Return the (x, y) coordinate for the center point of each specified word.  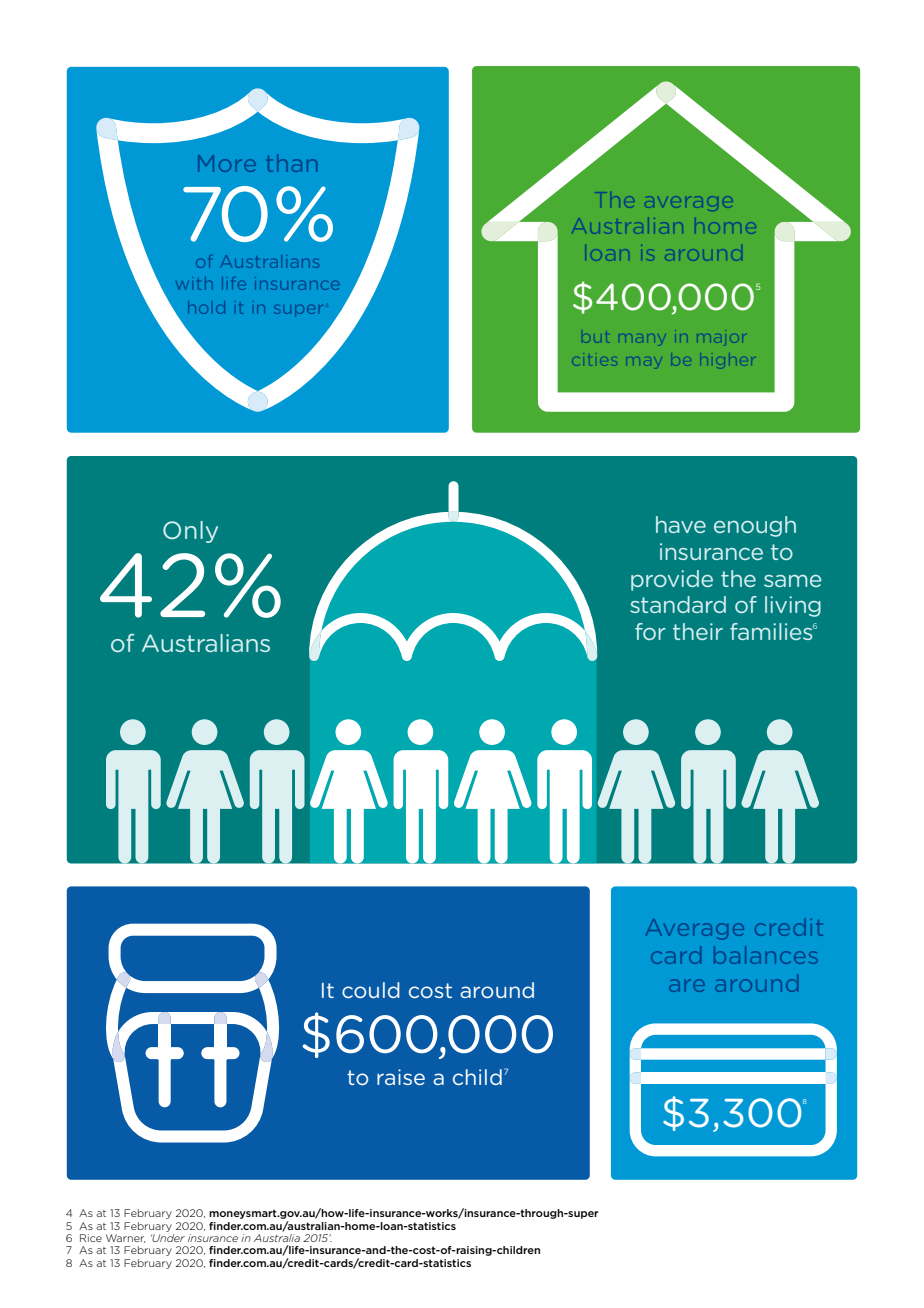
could (371, 990)
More (227, 163)
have (681, 524)
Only (190, 532)
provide (672, 580)
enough (755, 526)
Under (168, 1238)
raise (401, 1077)
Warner (125, 1238)
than (292, 163)
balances (766, 955)
